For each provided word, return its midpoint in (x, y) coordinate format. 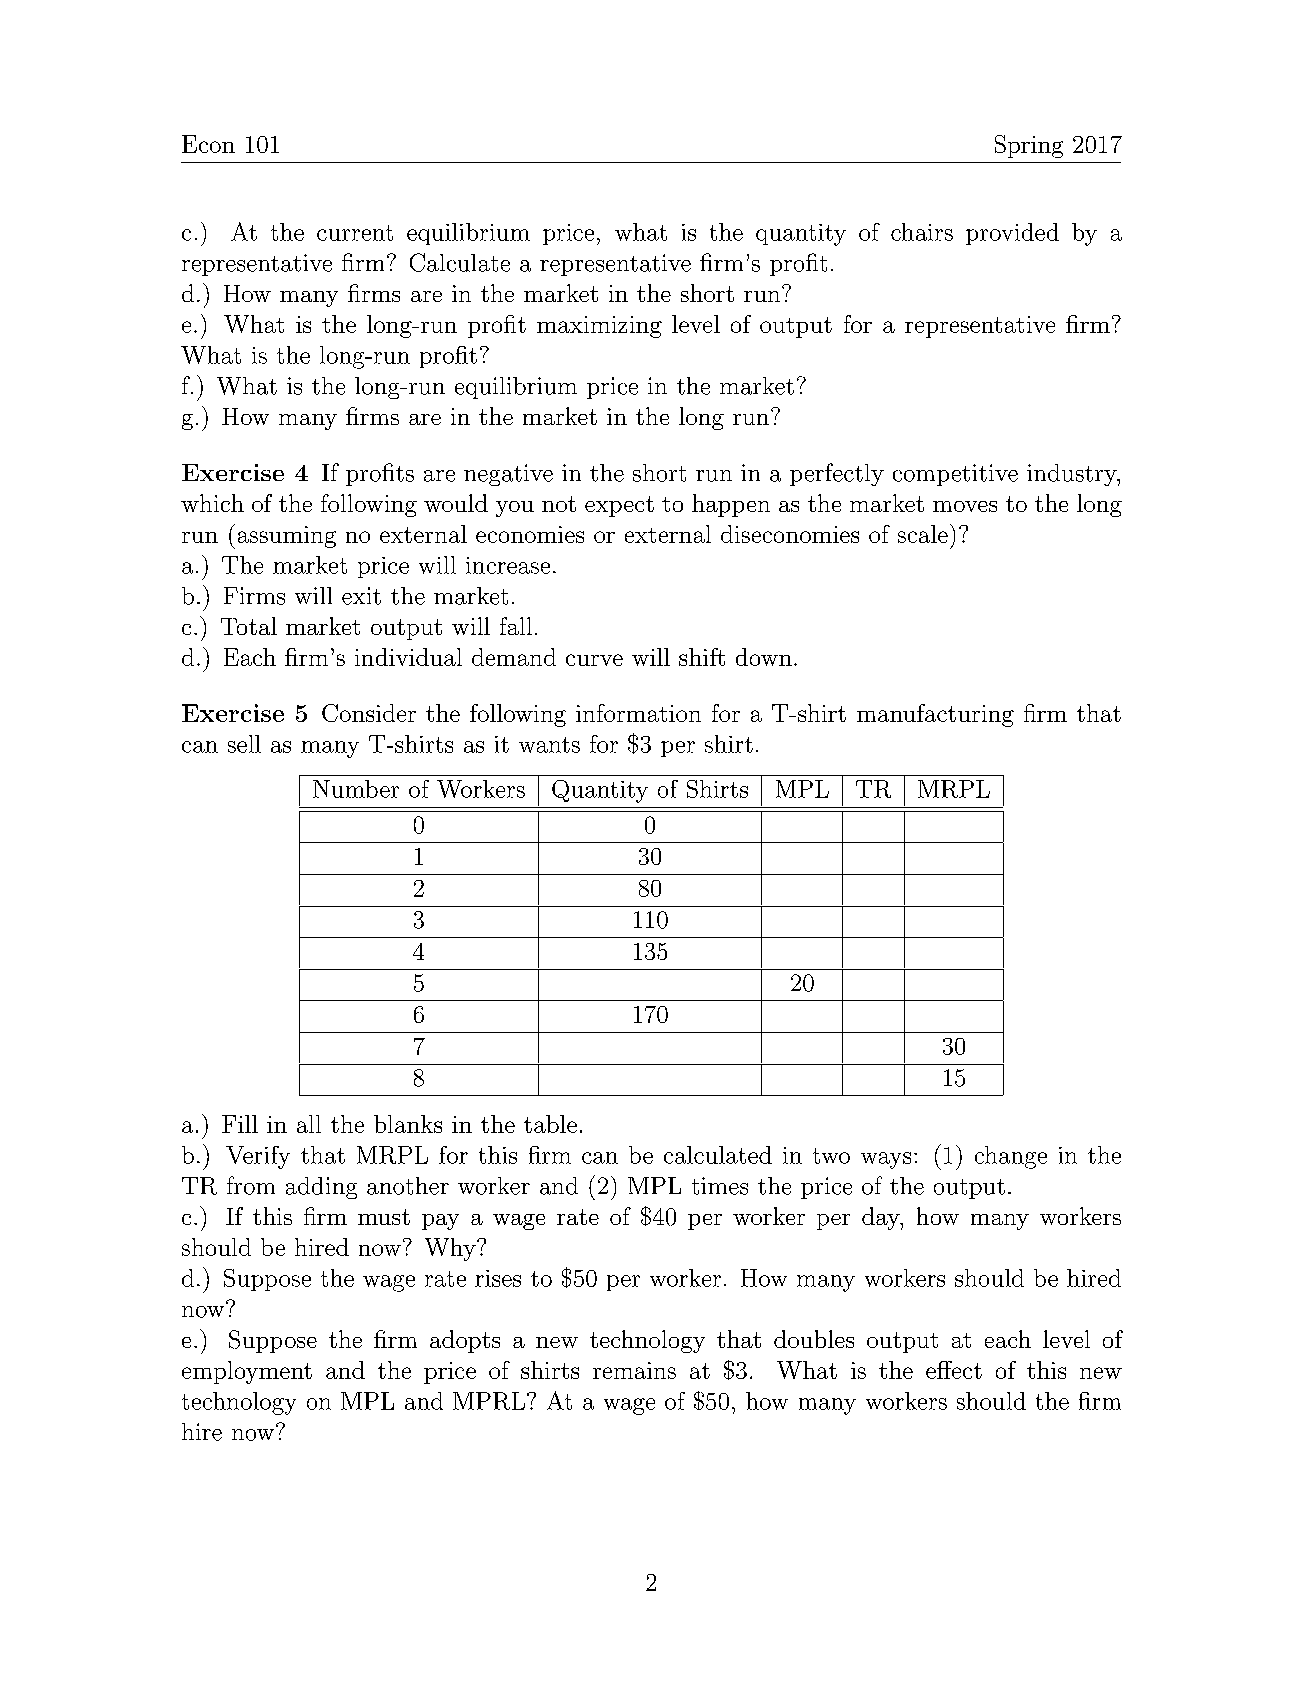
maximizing (599, 327)
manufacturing (935, 715)
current (355, 233)
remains (634, 1370)
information (638, 713)
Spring (1029, 146)
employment (247, 1372)
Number (356, 789)
